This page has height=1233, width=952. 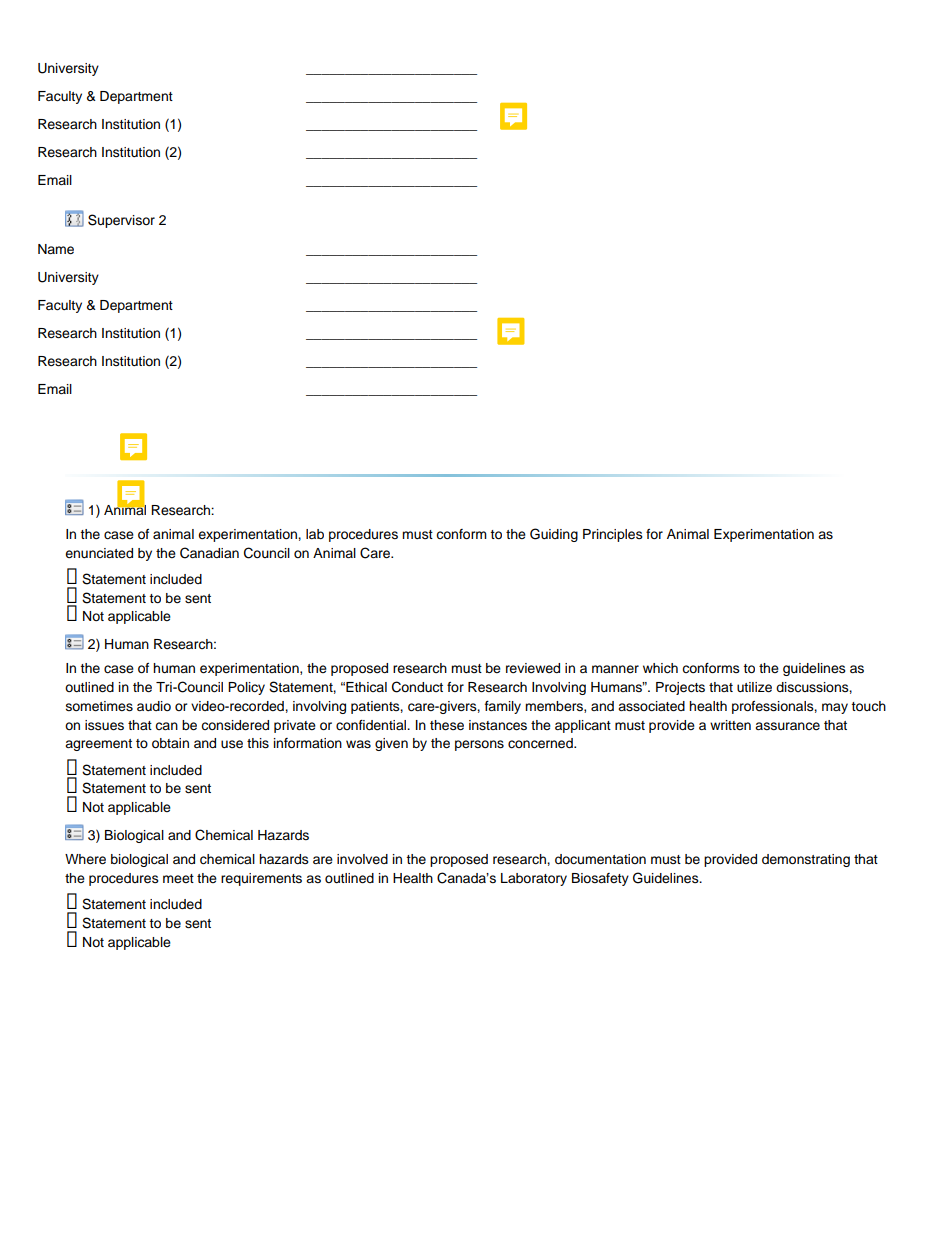 What do you see at coordinates (121, 221) in the page?
I see `Supervisor` at bounding box center [121, 221].
